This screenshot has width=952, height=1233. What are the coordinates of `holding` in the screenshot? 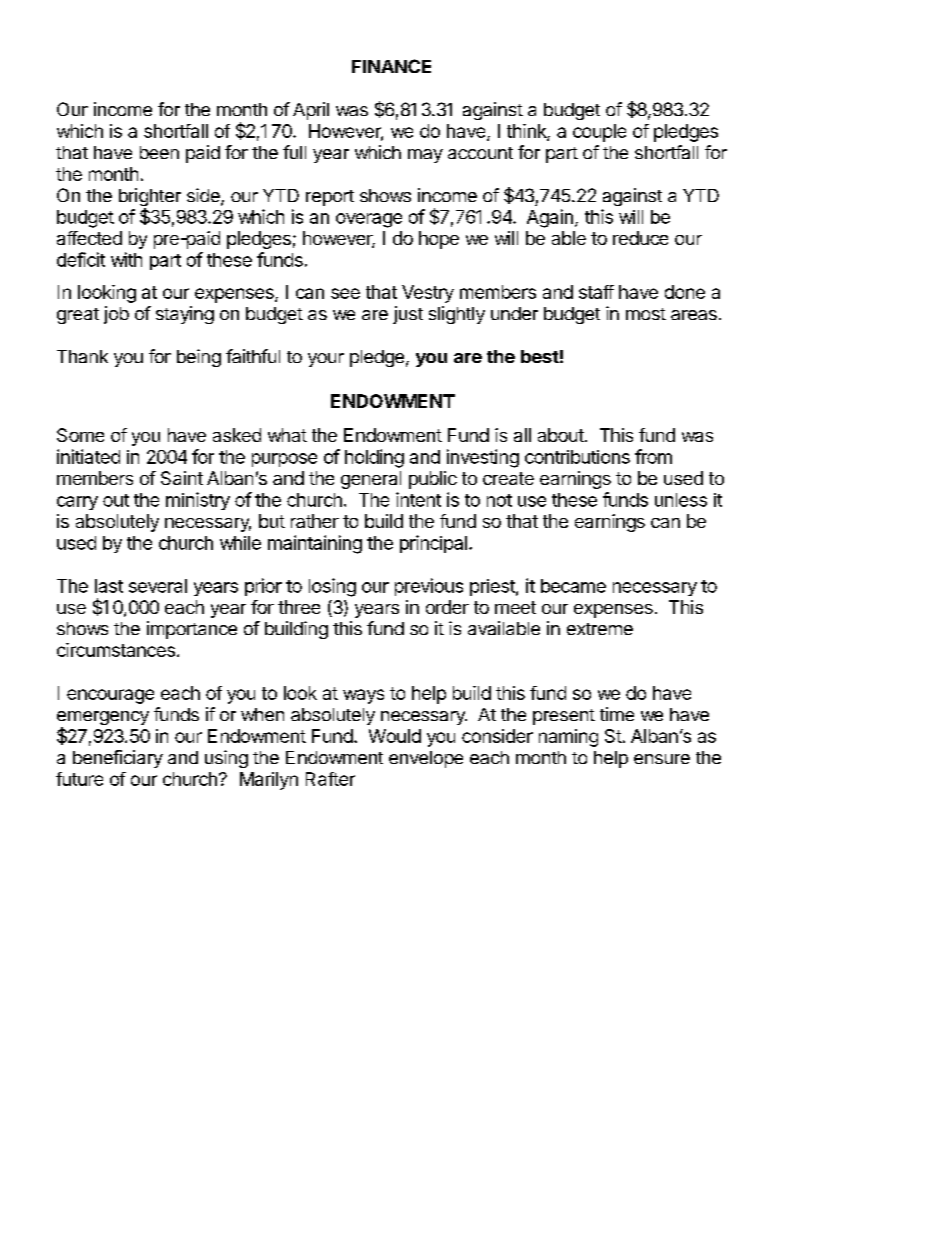 It's located at (374, 458).
